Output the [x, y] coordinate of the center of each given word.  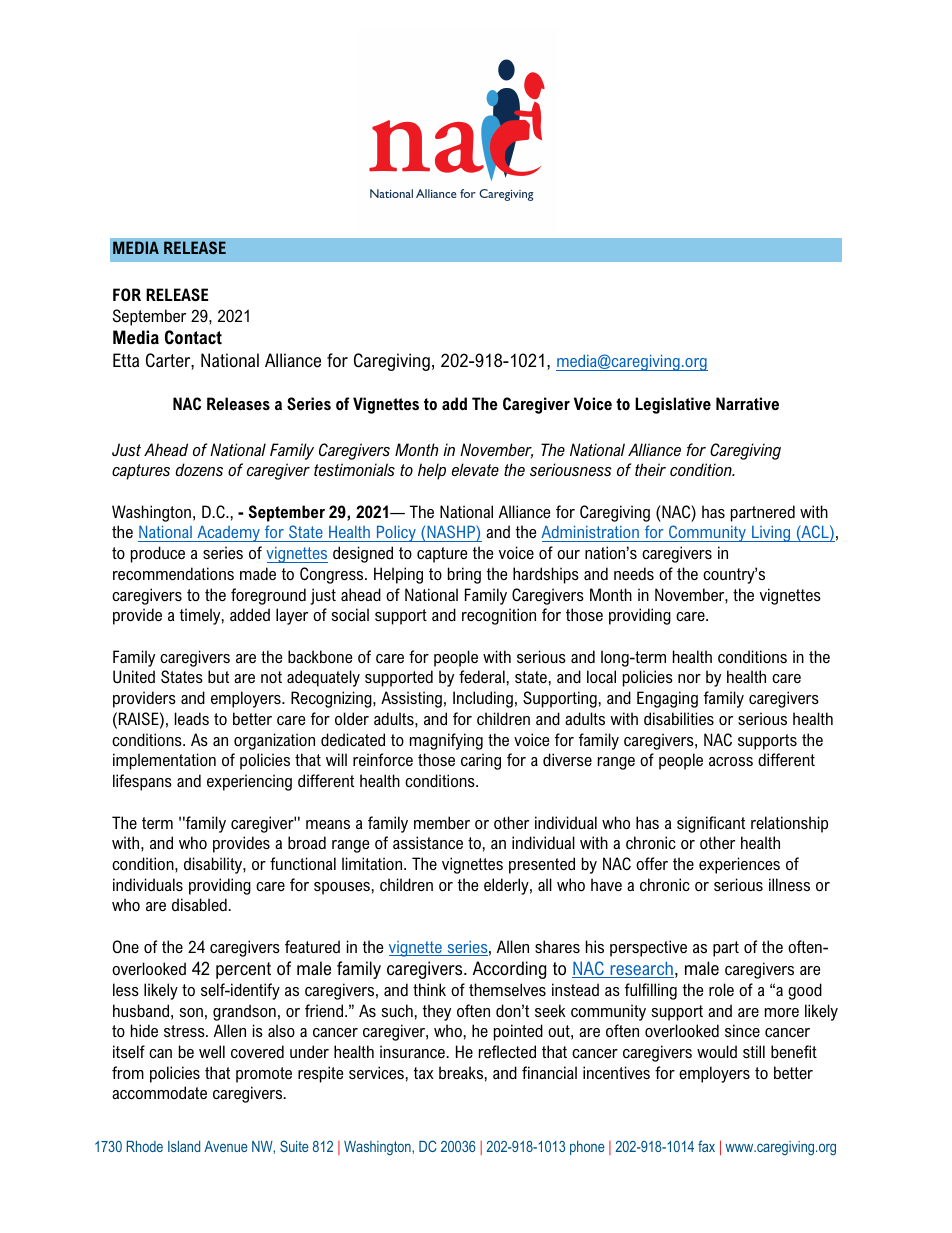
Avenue [226, 1146]
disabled [199, 904]
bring [464, 575]
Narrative [747, 403]
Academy [228, 533]
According [509, 970]
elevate [475, 469]
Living [771, 533]
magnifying [446, 741]
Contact [193, 337]
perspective [648, 948]
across [731, 761]
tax [424, 1073]
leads [192, 718]
